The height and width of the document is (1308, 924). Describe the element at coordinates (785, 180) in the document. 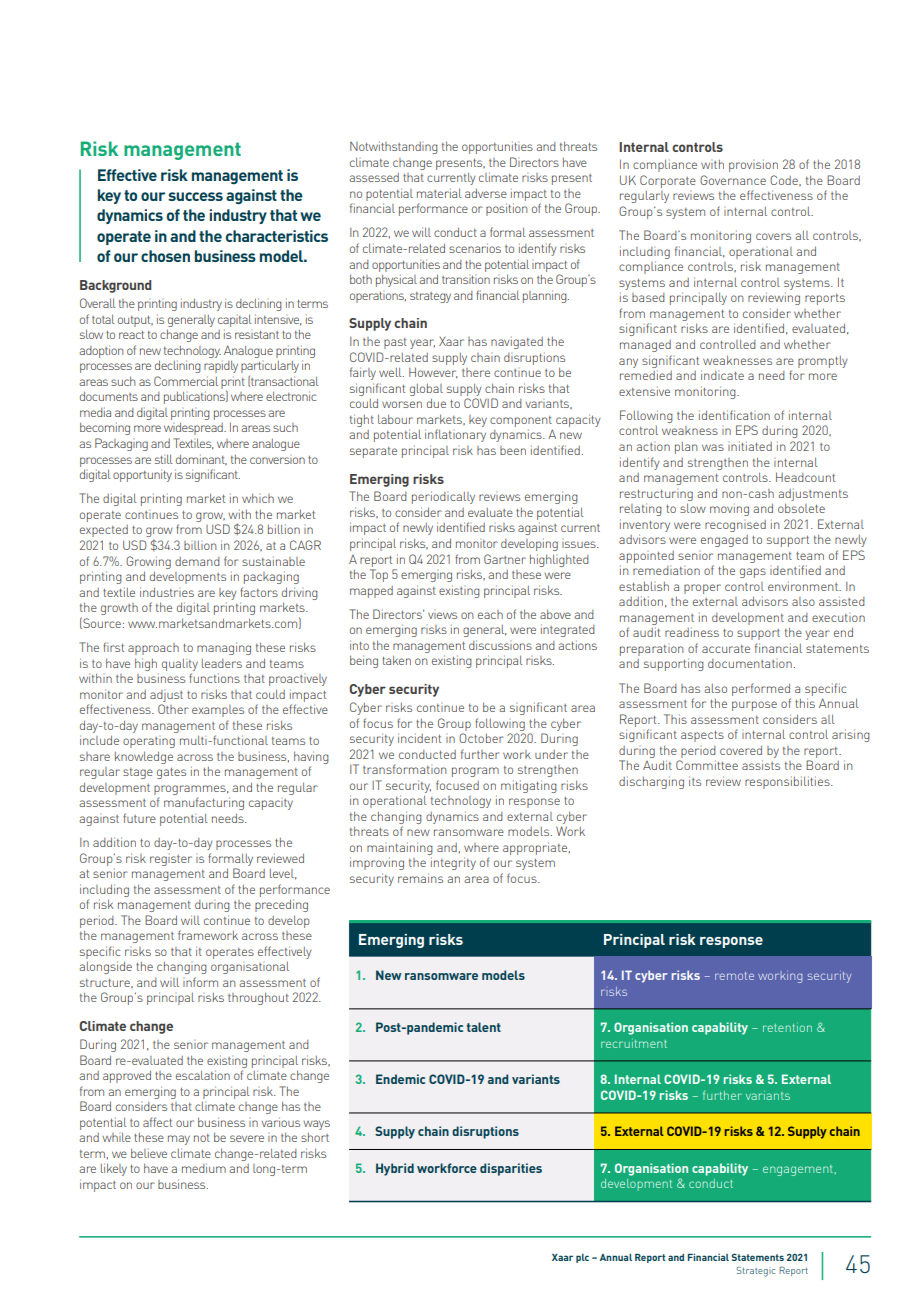

I see `Code` at that location.
